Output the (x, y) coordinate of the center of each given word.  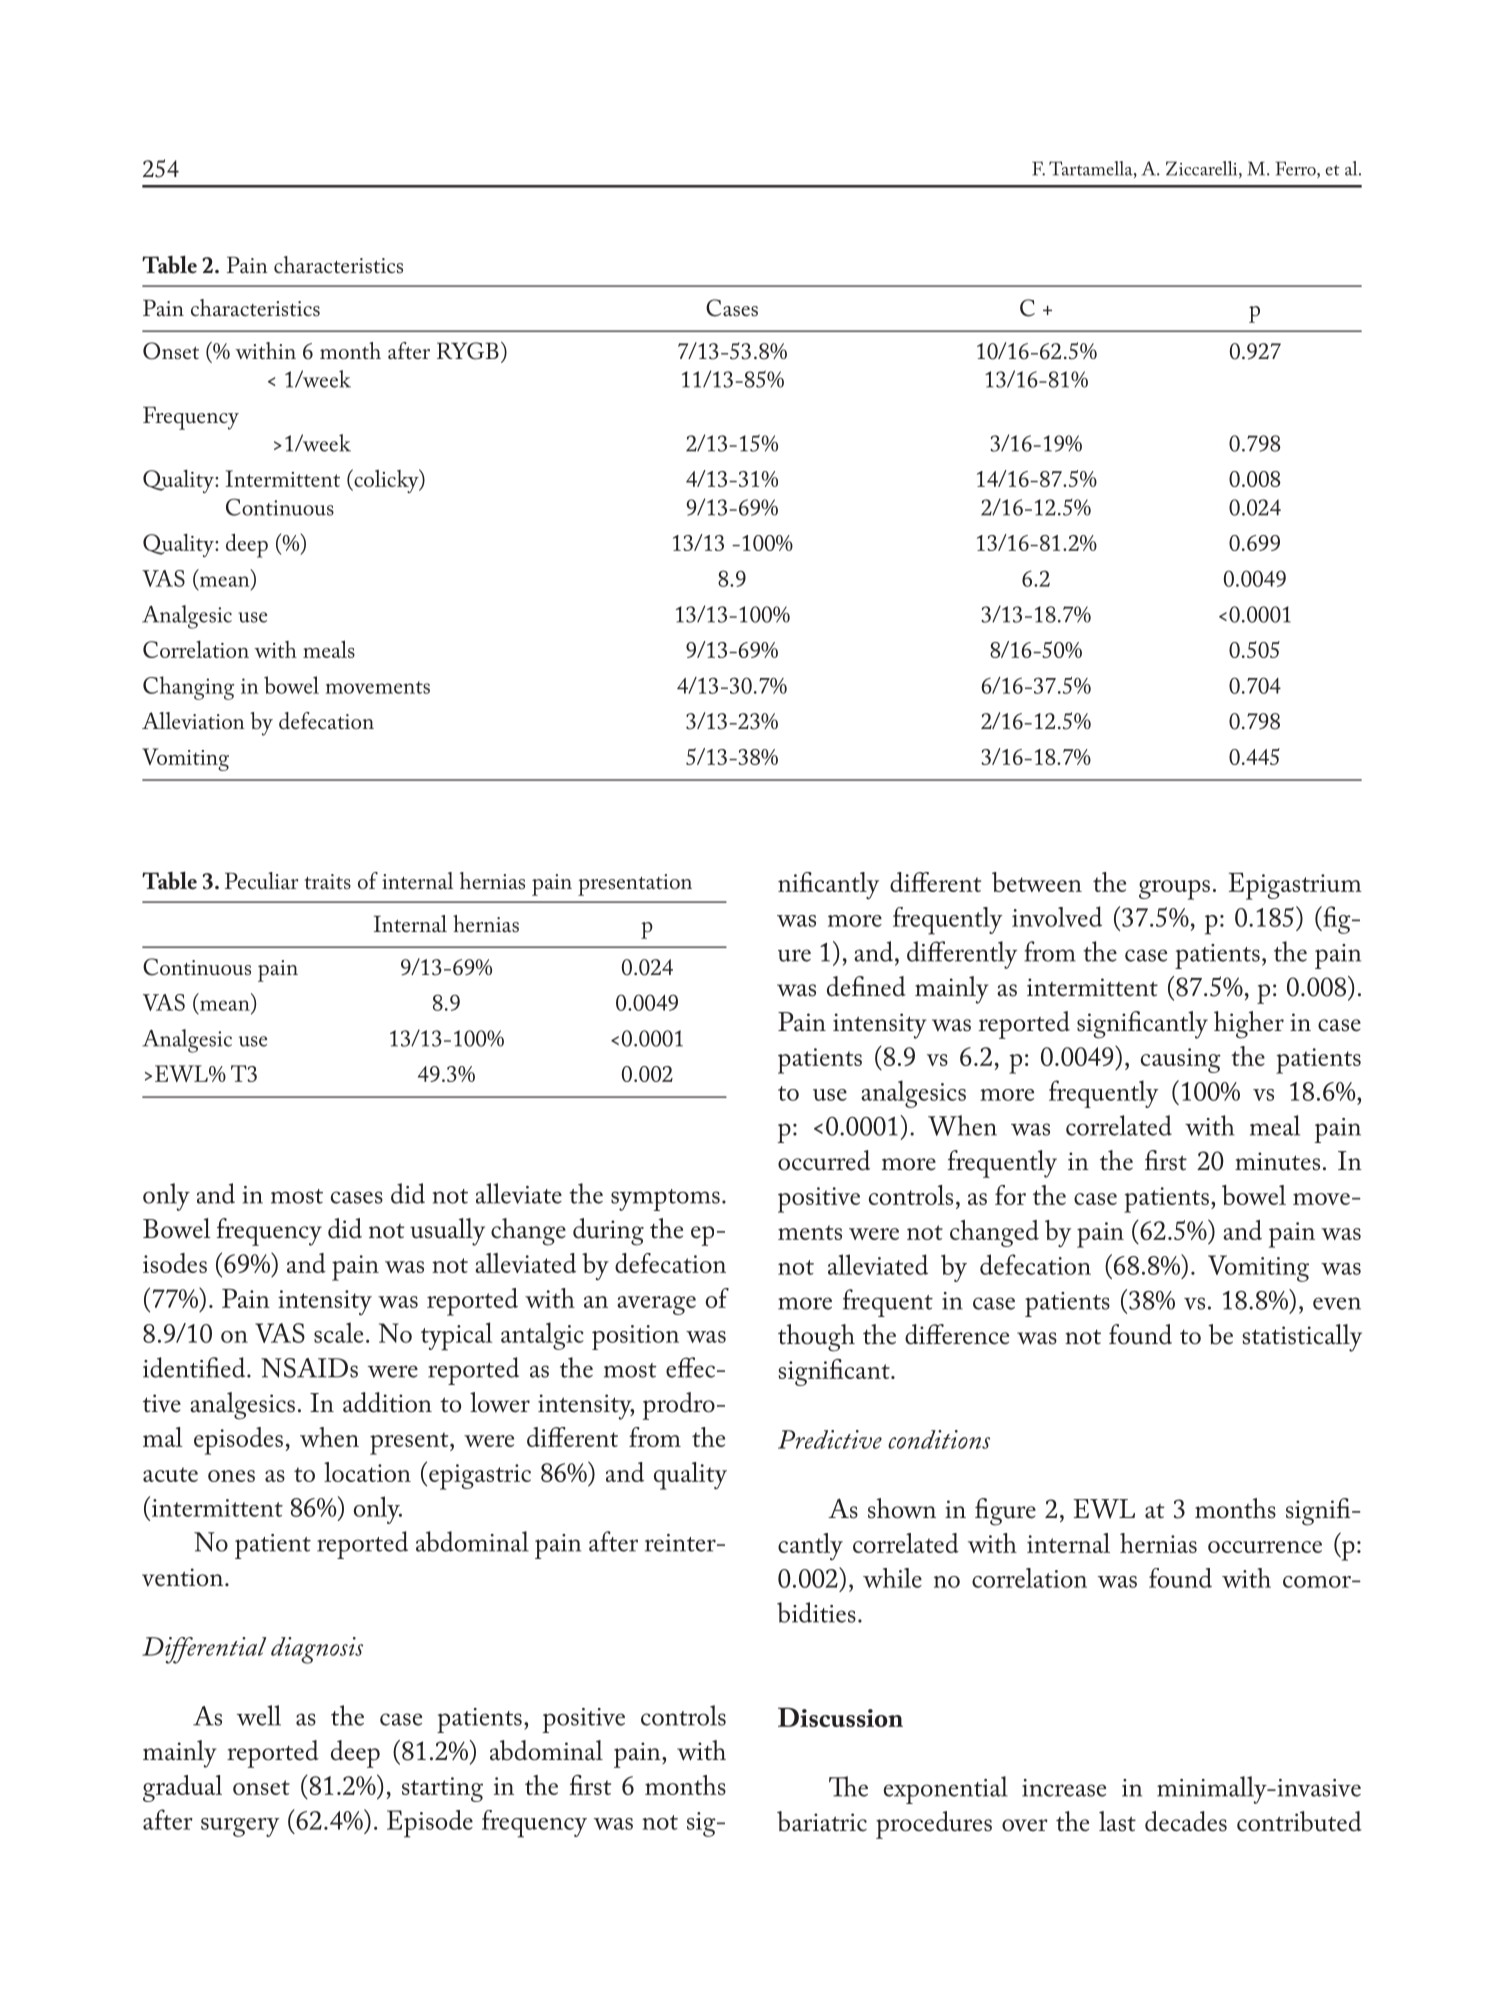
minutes (1277, 1161)
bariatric (822, 1821)
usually (447, 1232)
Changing (188, 688)
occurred (824, 1160)
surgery (240, 1827)
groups (1174, 890)
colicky (386, 481)
